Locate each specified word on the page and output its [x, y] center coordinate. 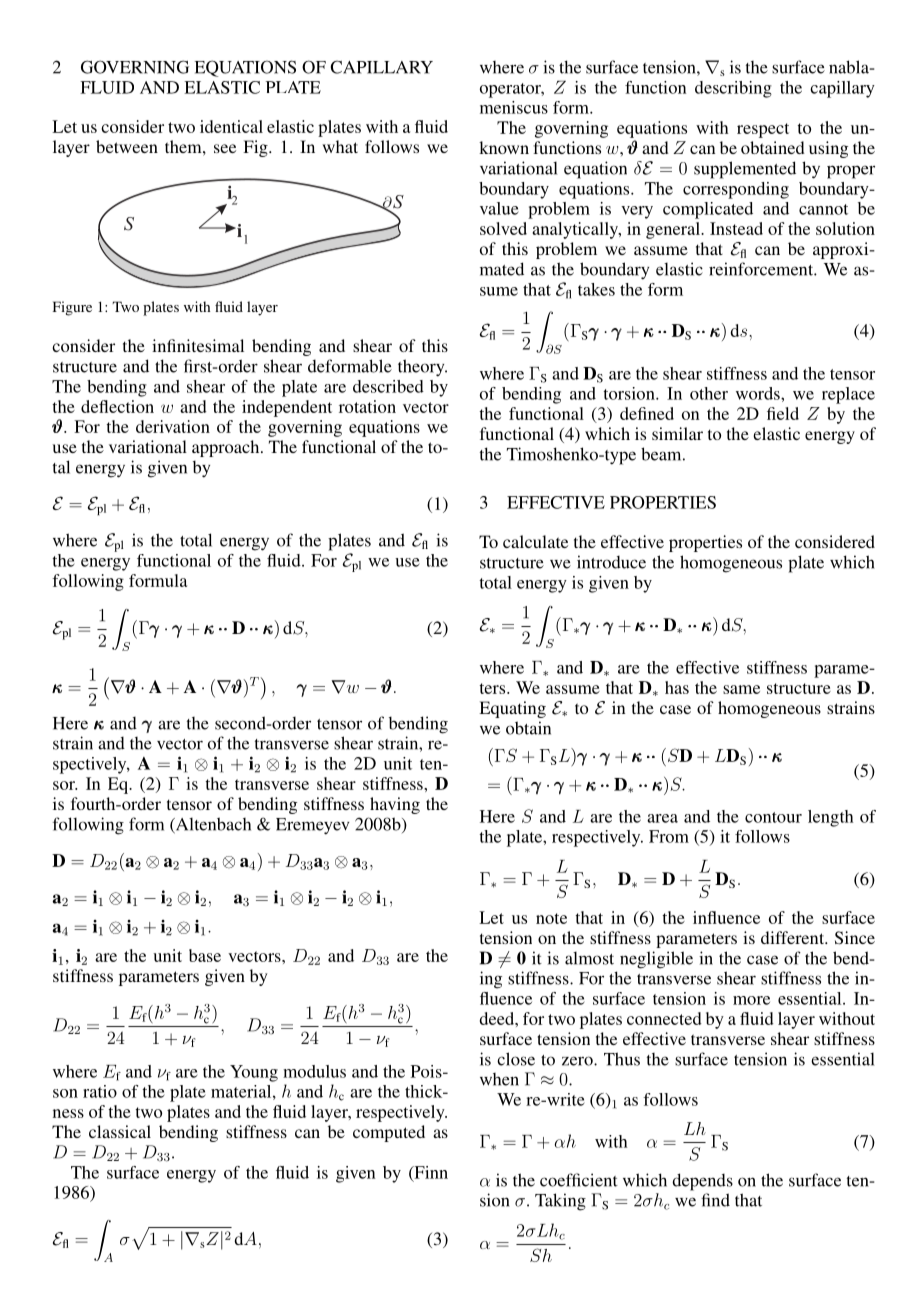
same [741, 689]
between [127, 146]
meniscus [514, 107]
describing [733, 89]
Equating [512, 709]
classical [120, 1131]
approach [227, 448]
